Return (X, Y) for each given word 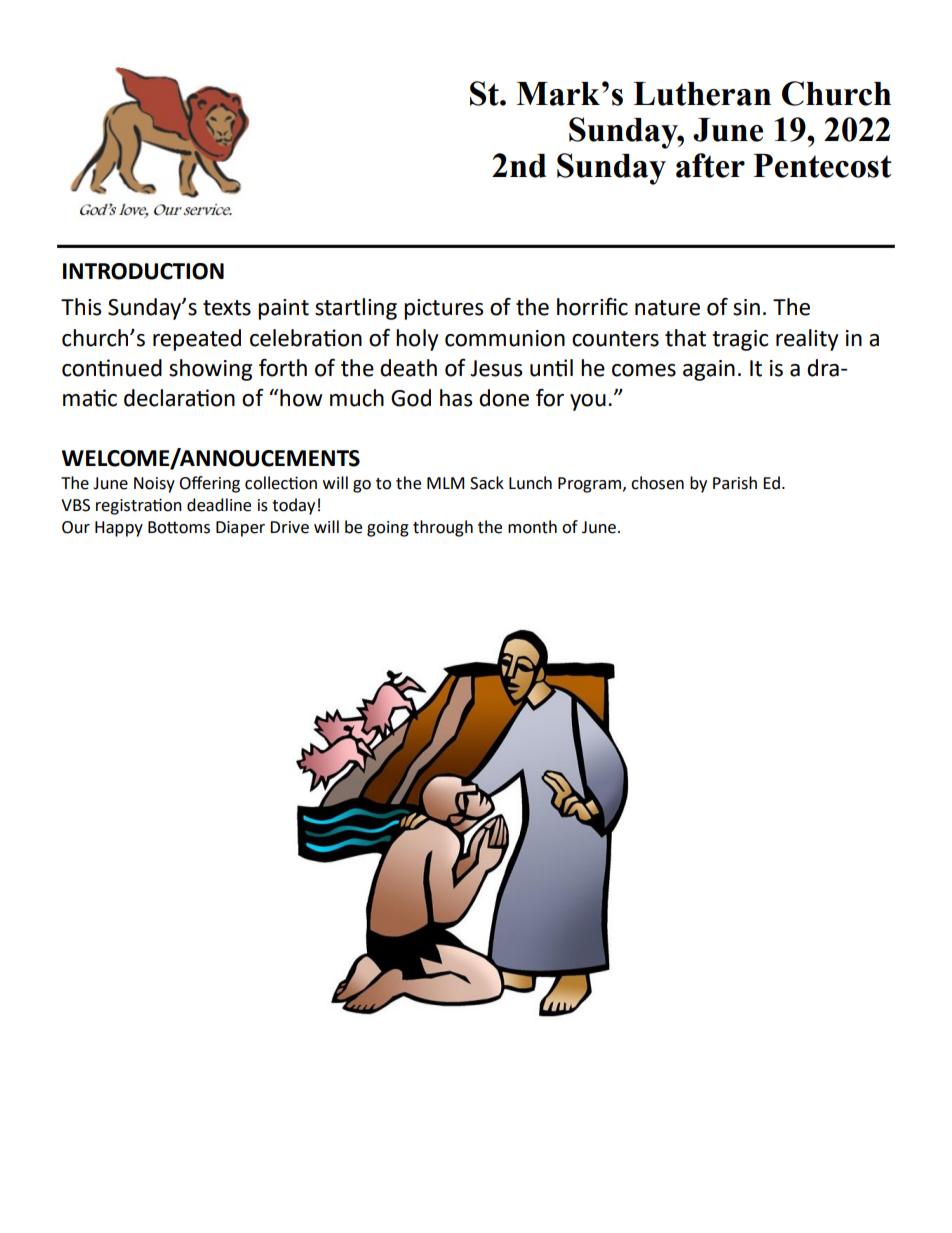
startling (356, 309)
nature (667, 308)
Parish (735, 483)
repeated (197, 340)
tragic (740, 340)
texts (227, 308)
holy (417, 340)
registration (139, 506)
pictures (443, 309)
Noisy (154, 485)
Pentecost (822, 166)
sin (746, 307)
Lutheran (702, 94)
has (456, 398)
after (710, 165)
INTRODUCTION (143, 271)
